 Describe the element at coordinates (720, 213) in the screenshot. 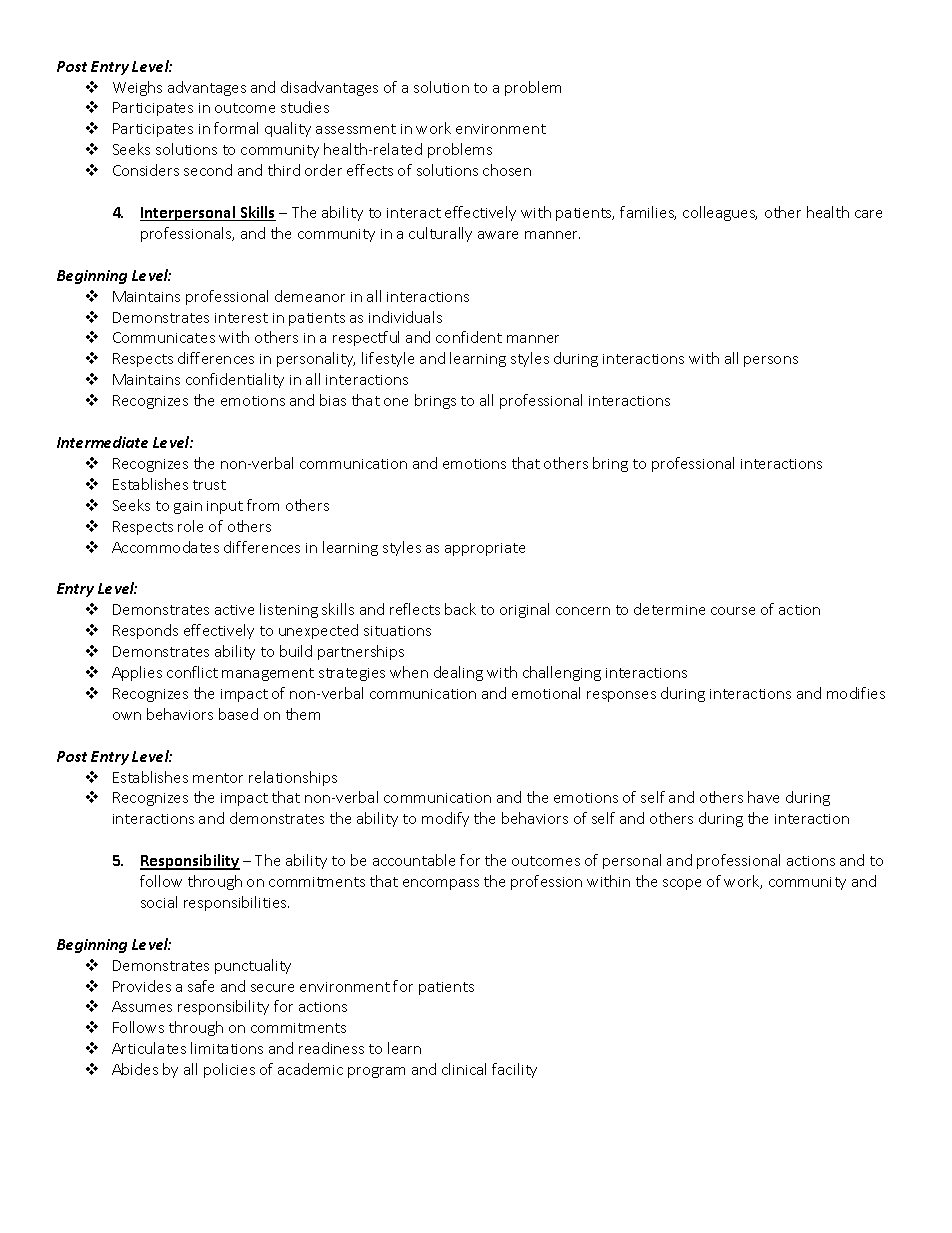

I see `colleagues` at that location.
